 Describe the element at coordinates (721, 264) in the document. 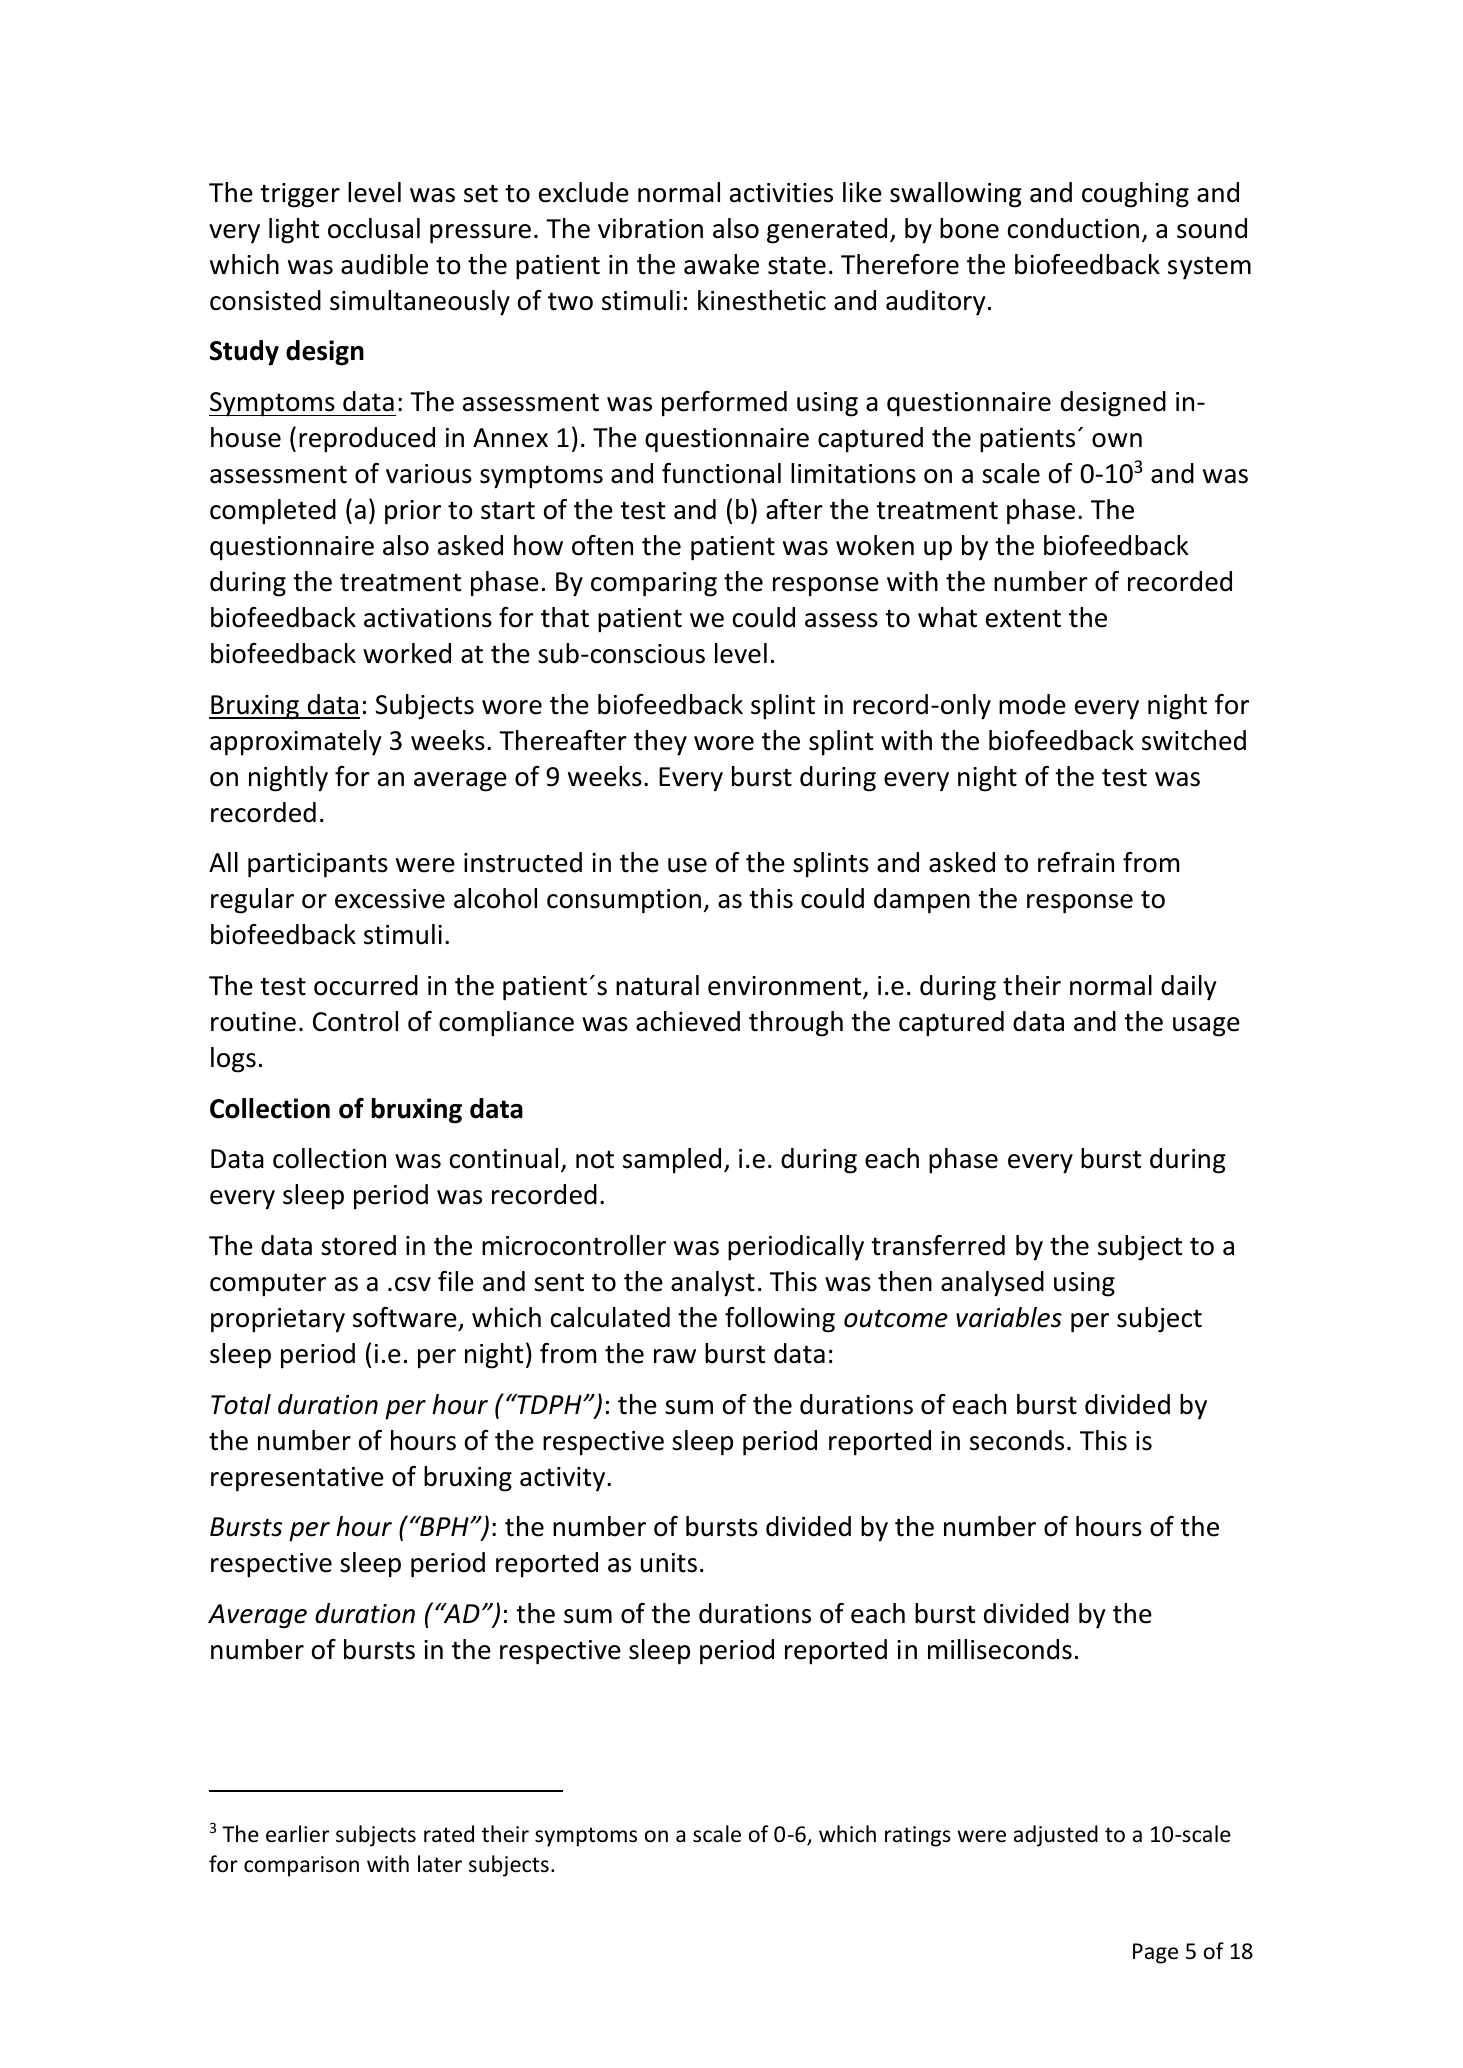

I see `awake` at that location.
